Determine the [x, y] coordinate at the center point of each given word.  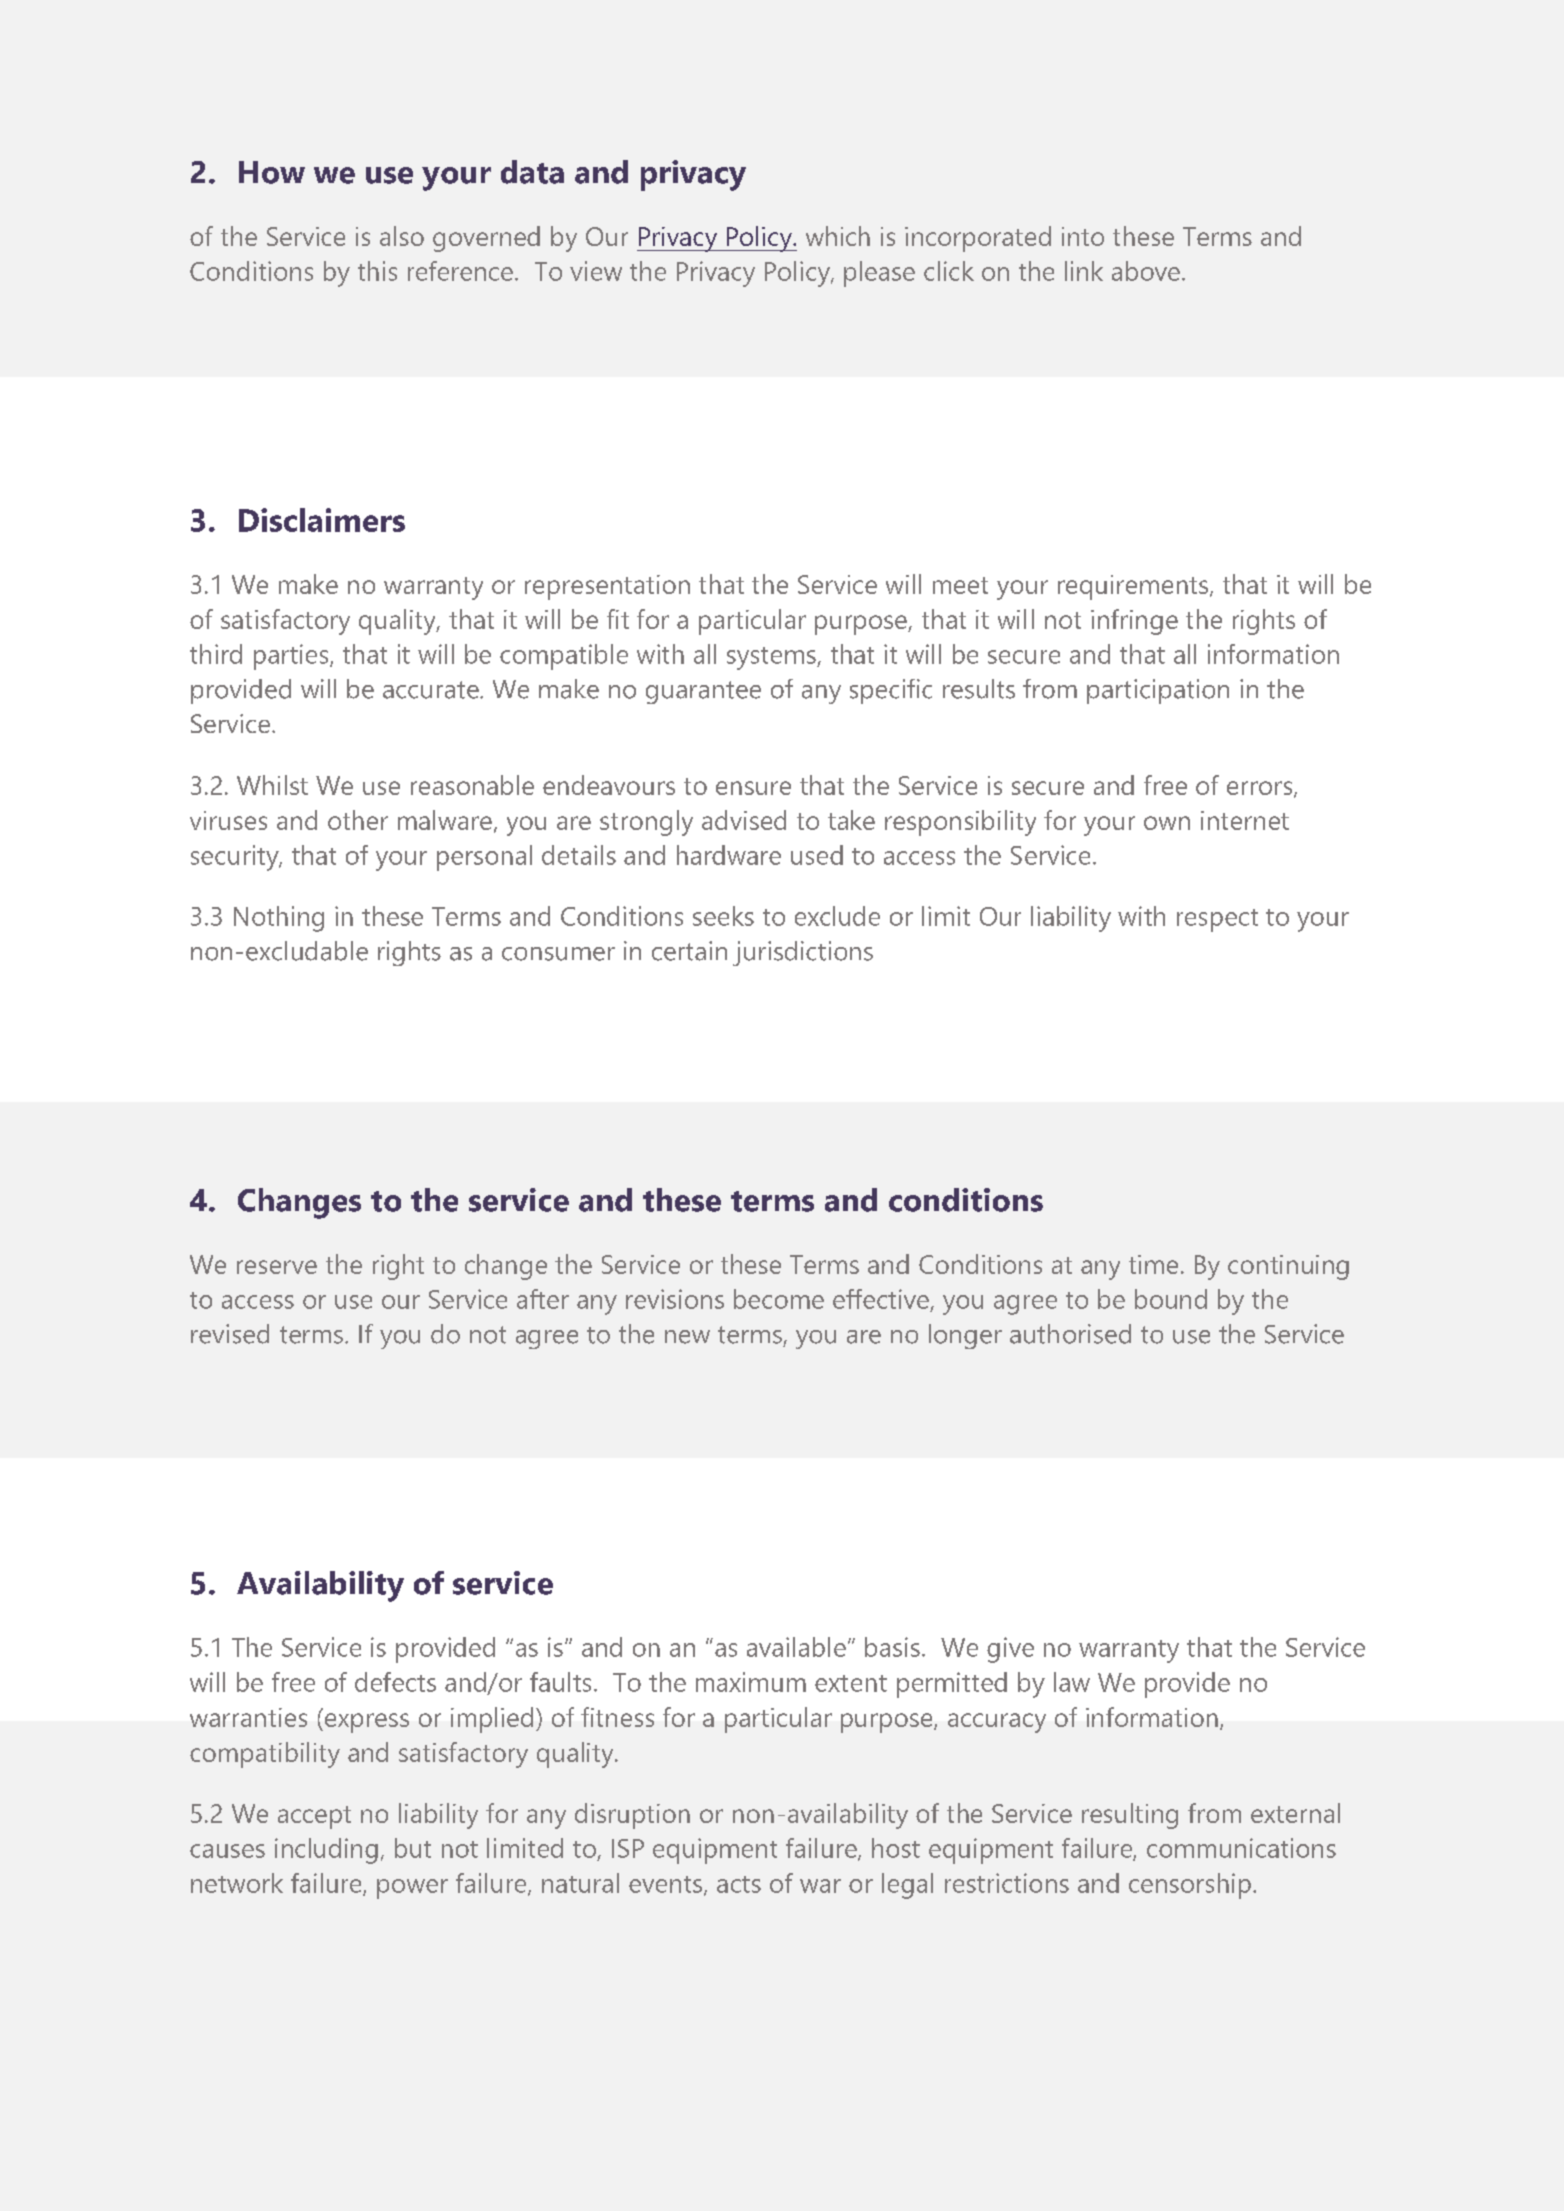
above [1146, 271]
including [326, 1851]
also [402, 236]
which [838, 236]
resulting [1130, 1816]
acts [739, 1884]
